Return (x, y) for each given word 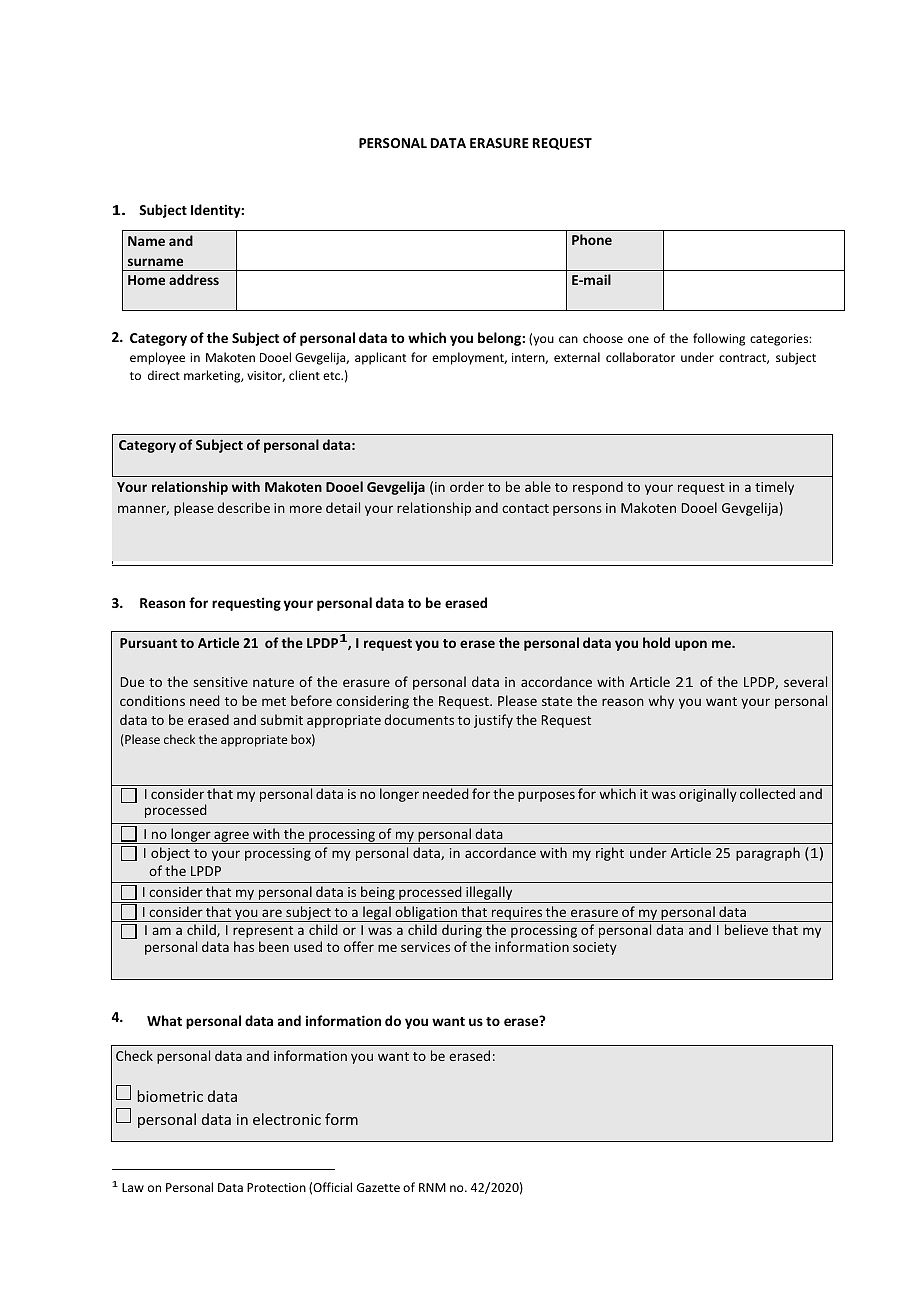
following (719, 339)
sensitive (220, 682)
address (194, 279)
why (661, 702)
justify (493, 721)
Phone (592, 239)
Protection (276, 1187)
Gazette (378, 1187)
